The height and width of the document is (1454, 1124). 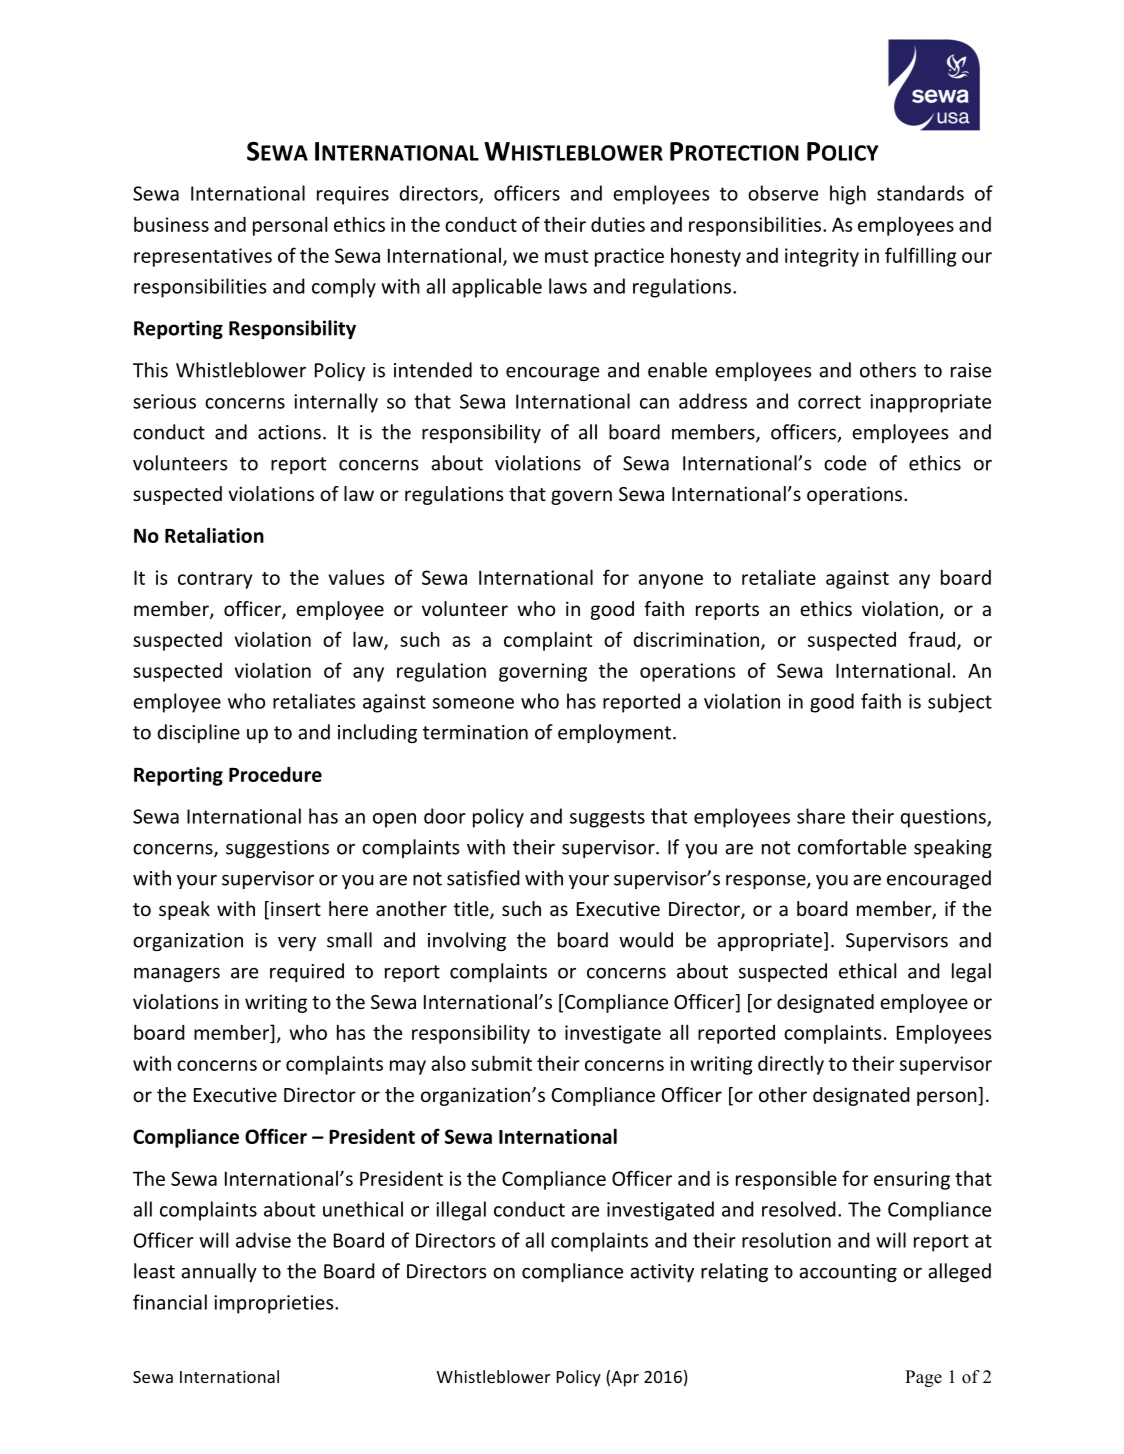 What do you see at coordinates (566, 256) in the document?
I see `must` at bounding box center [566, 256].
